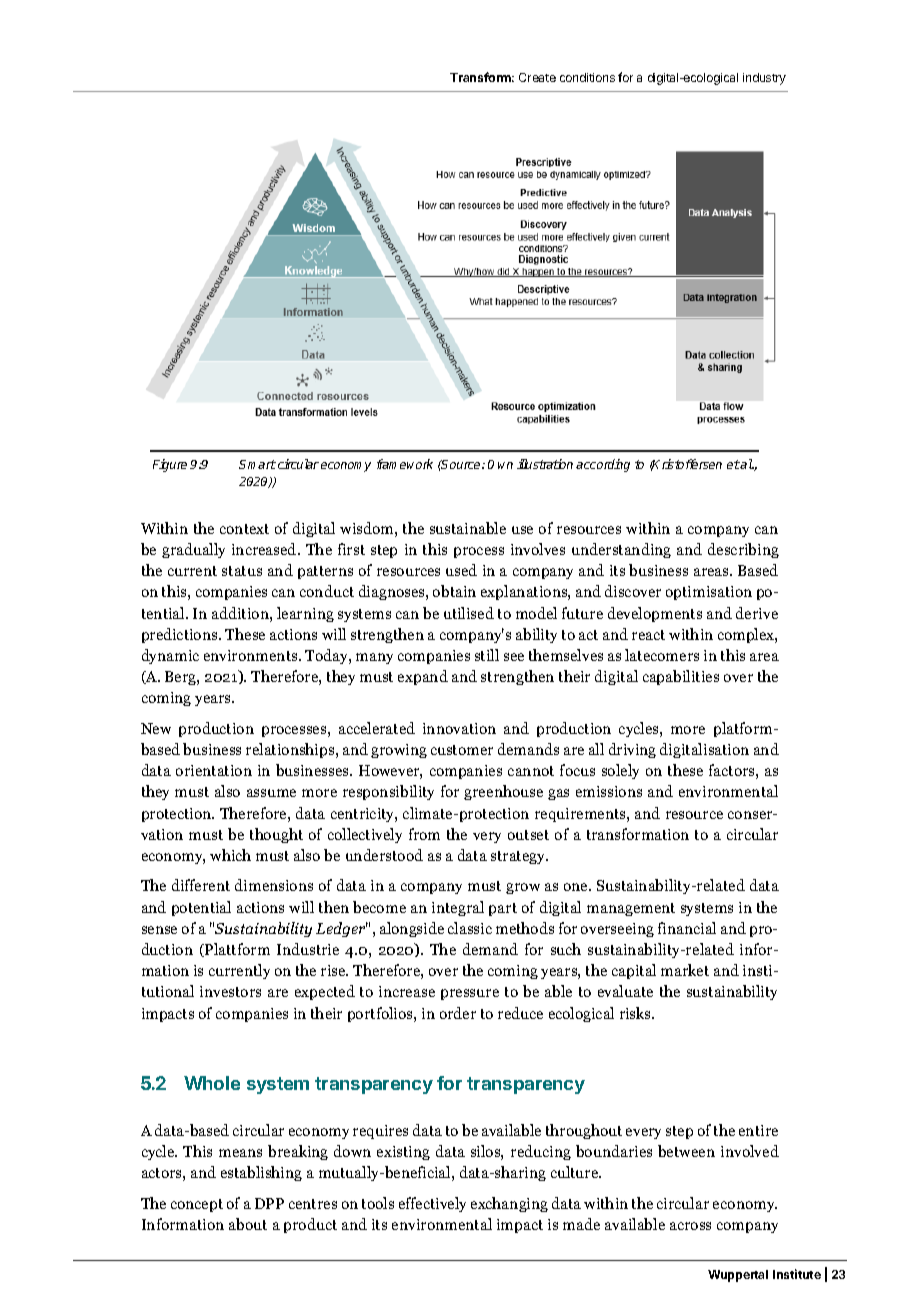 The image size is (924, 1308). I want to click on industry, so click(764, 79).
